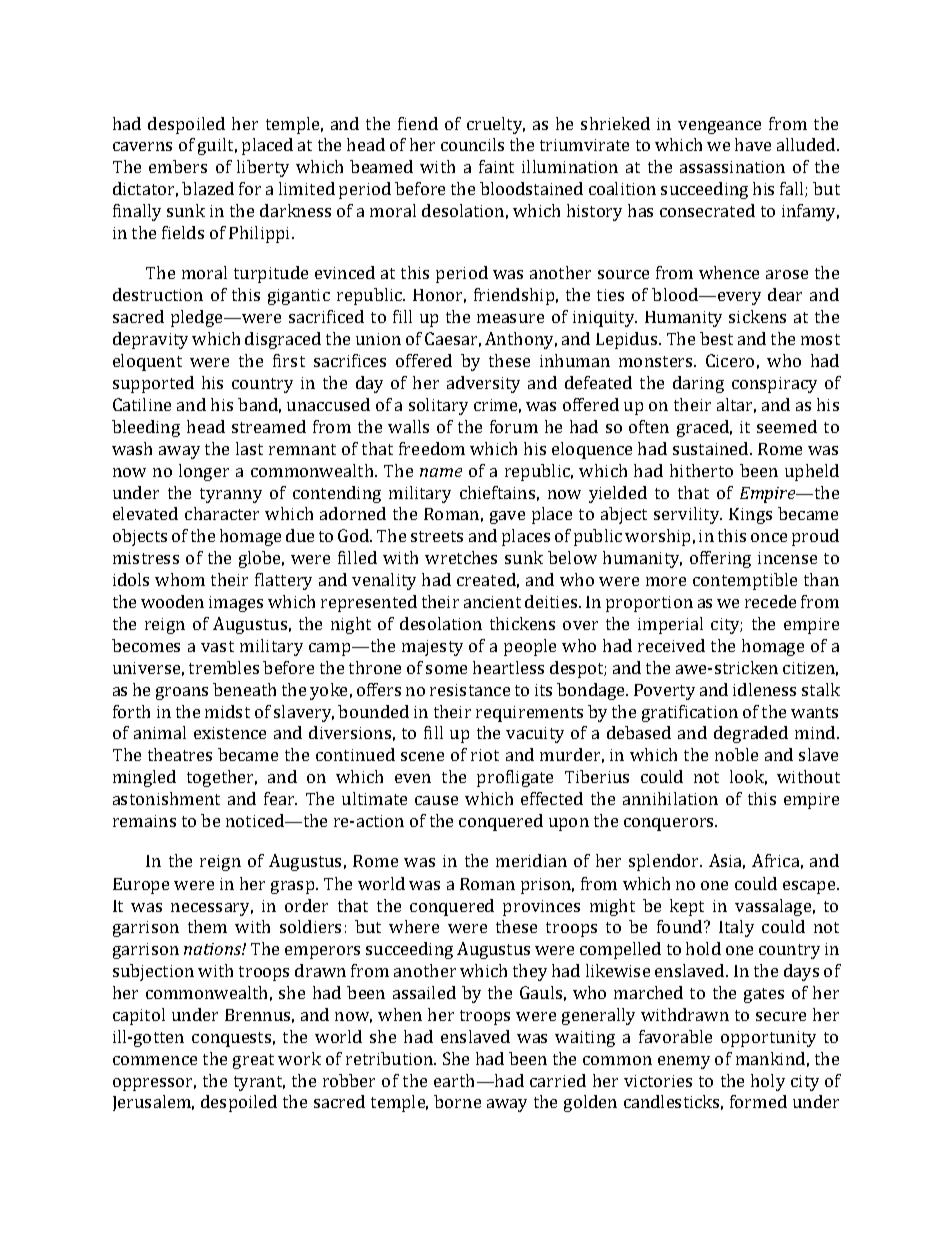 The width and height of the document is (952, 1233). I want to click on images, so click(236, 604).
